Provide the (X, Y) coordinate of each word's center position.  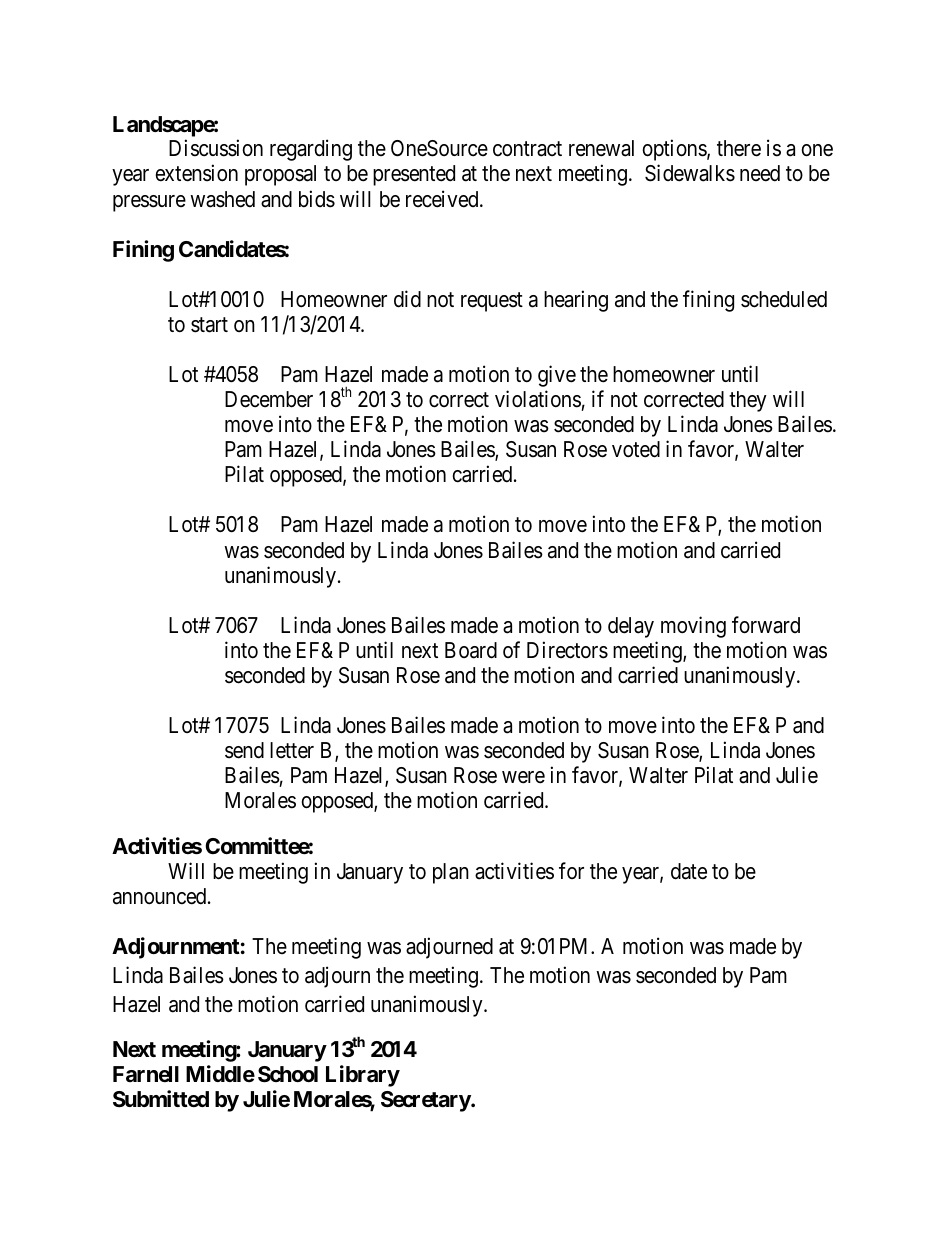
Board (471, 650)
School (288, 1074)
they (748, 401)
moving (693, 627)
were (523, 777)
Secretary (426, 1101)
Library (363, 1076)
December (269, 399)
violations (538, 399)
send (244, 750)
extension (196, 173)
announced (161, 896)
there (739, 148)
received (443, 199)
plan (451, 873)
